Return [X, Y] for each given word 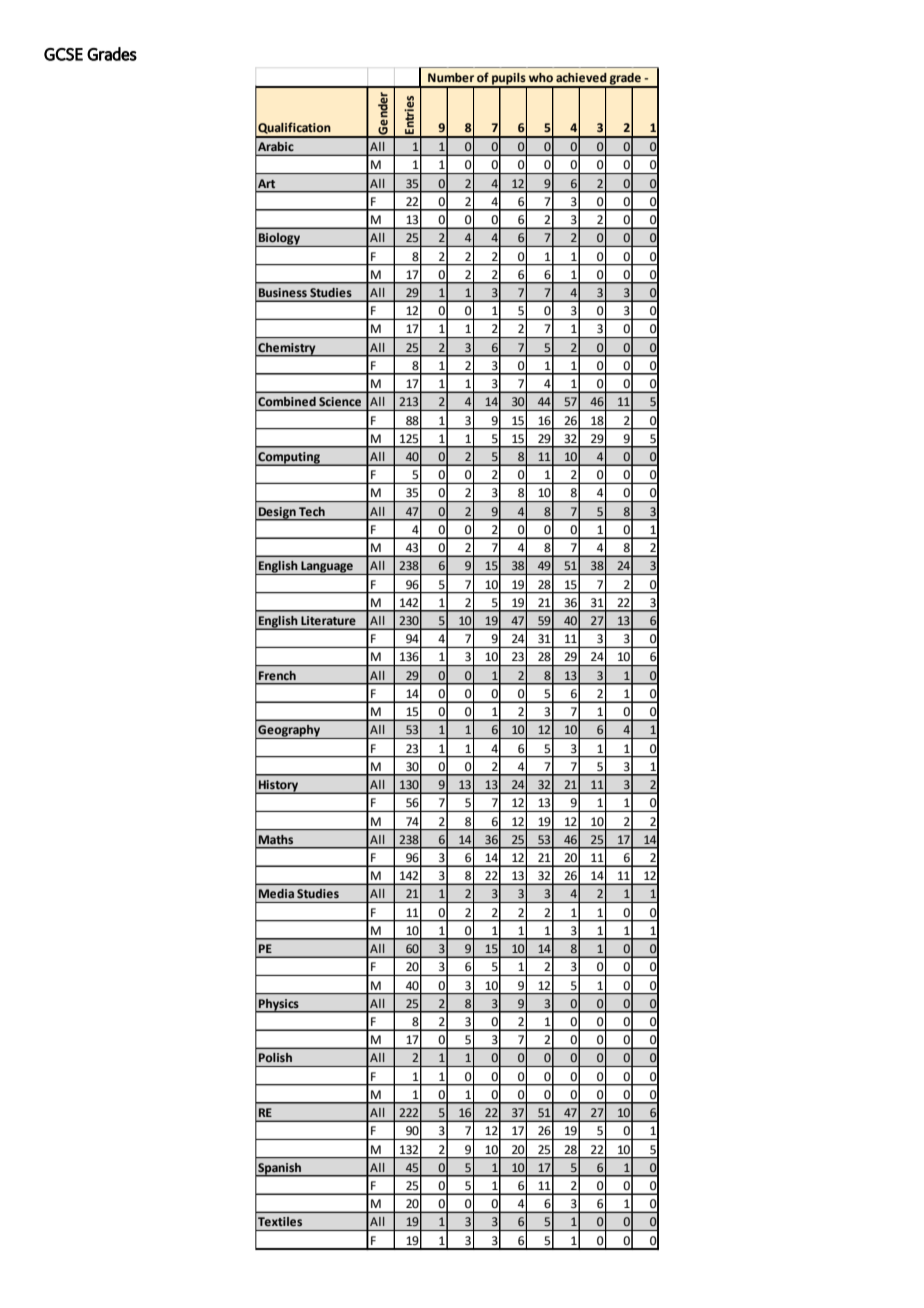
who [541, 78]
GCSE [63, 54]
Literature [328, 620]
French [277, 675]
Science [340, 401]
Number [451, 78]
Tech [312, 511]
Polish [275, 1057]
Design [277, 514]
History [279, 787]
